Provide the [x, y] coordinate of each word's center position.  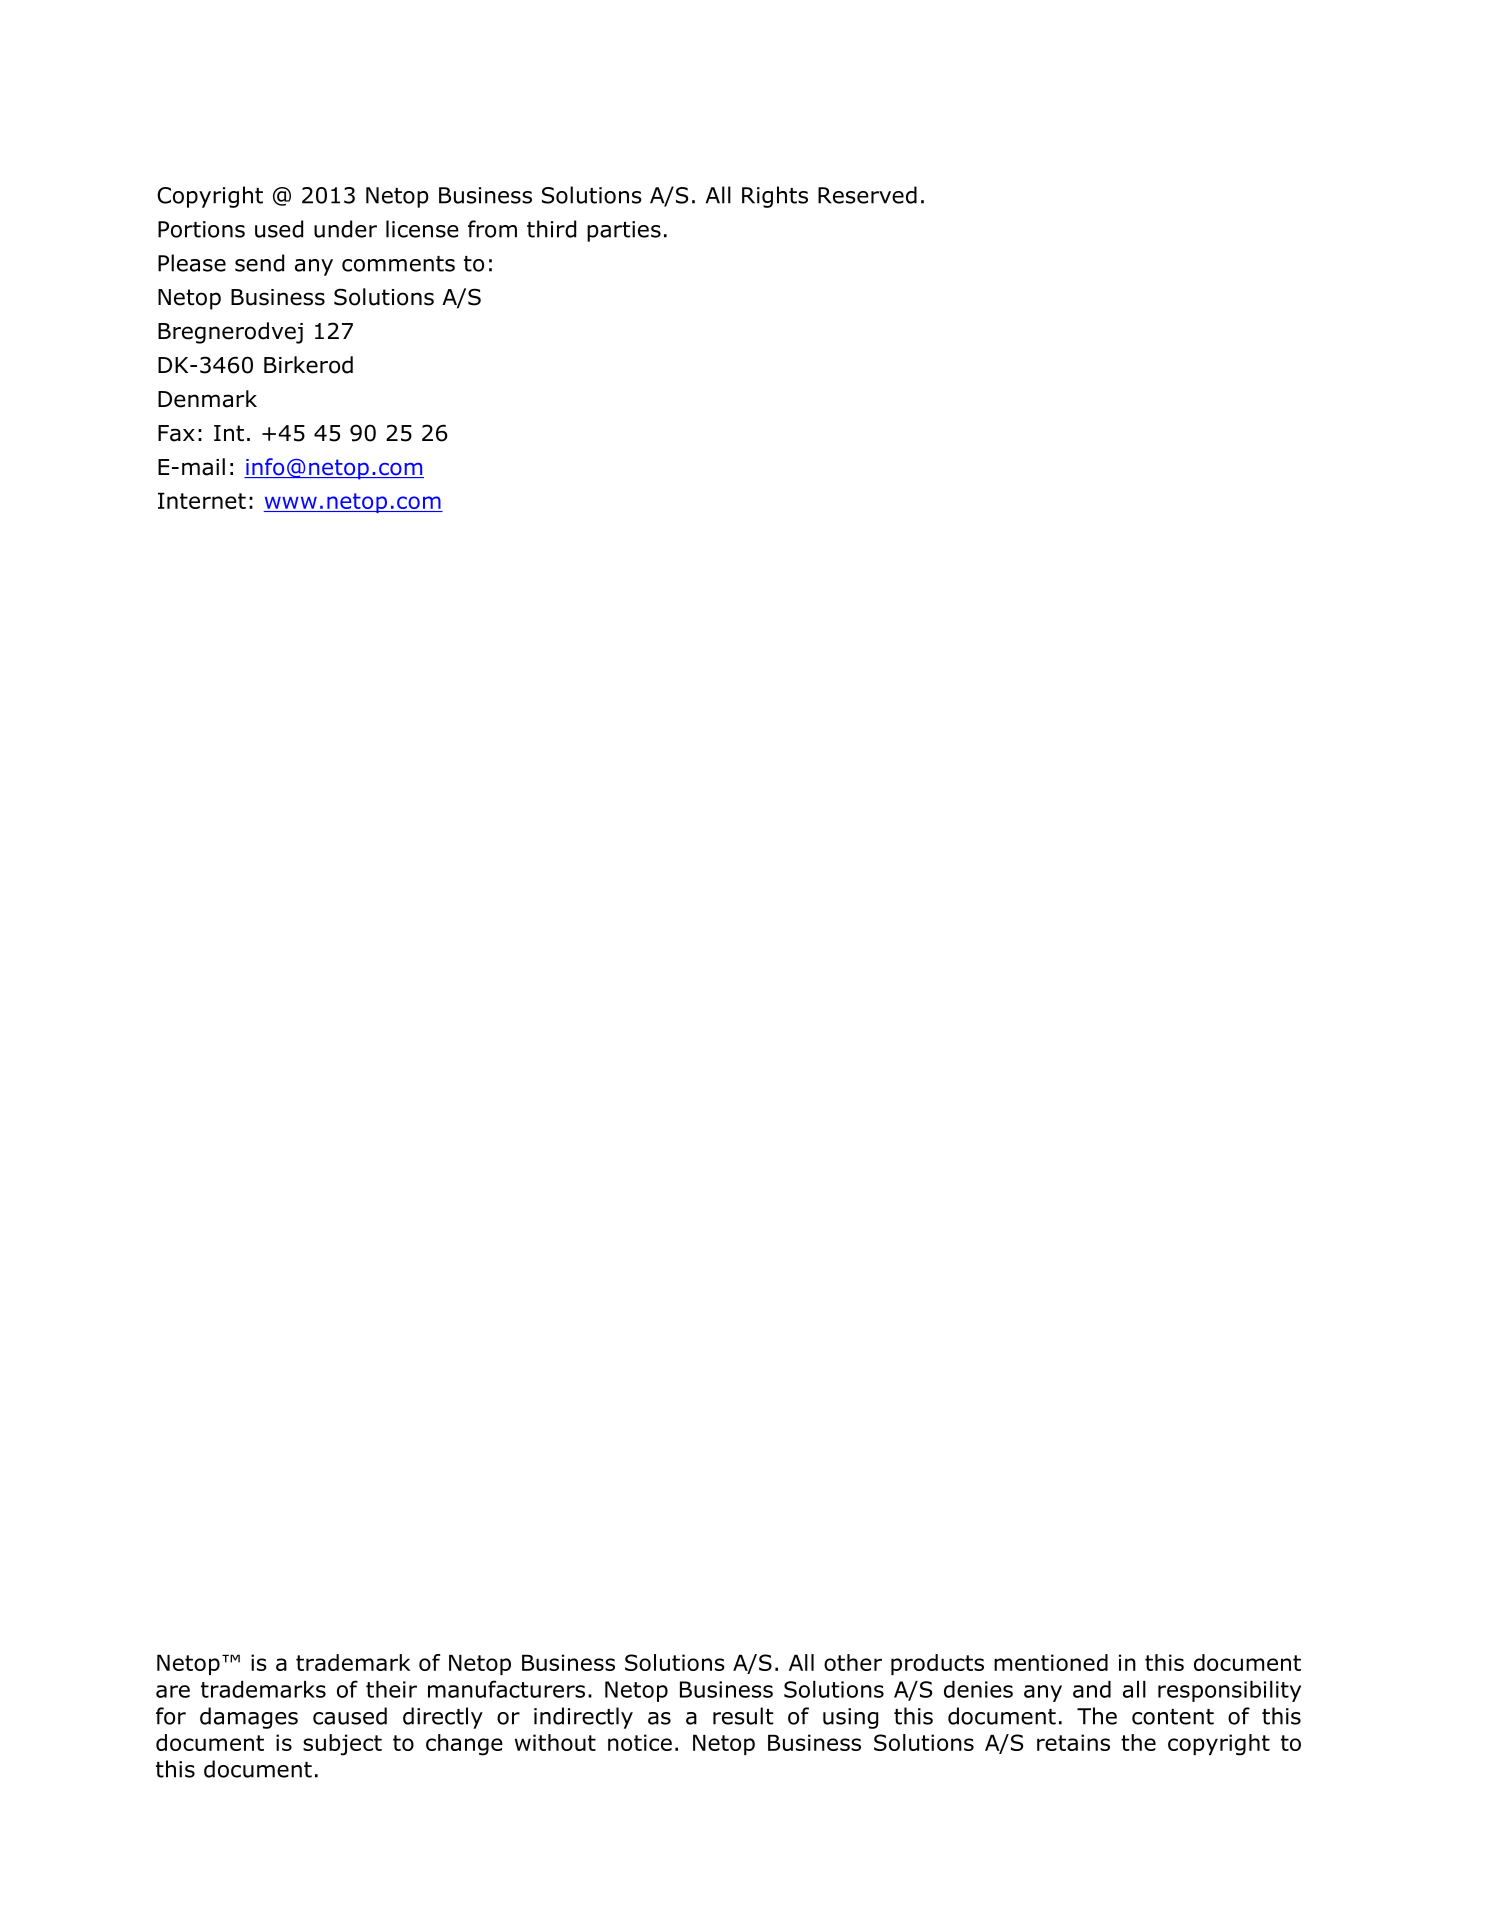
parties [624, 231]
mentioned [1051, 1662]
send [259, 263]
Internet [202, 500]
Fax [176, 433]
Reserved [867, 195]
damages [249, 1718]
